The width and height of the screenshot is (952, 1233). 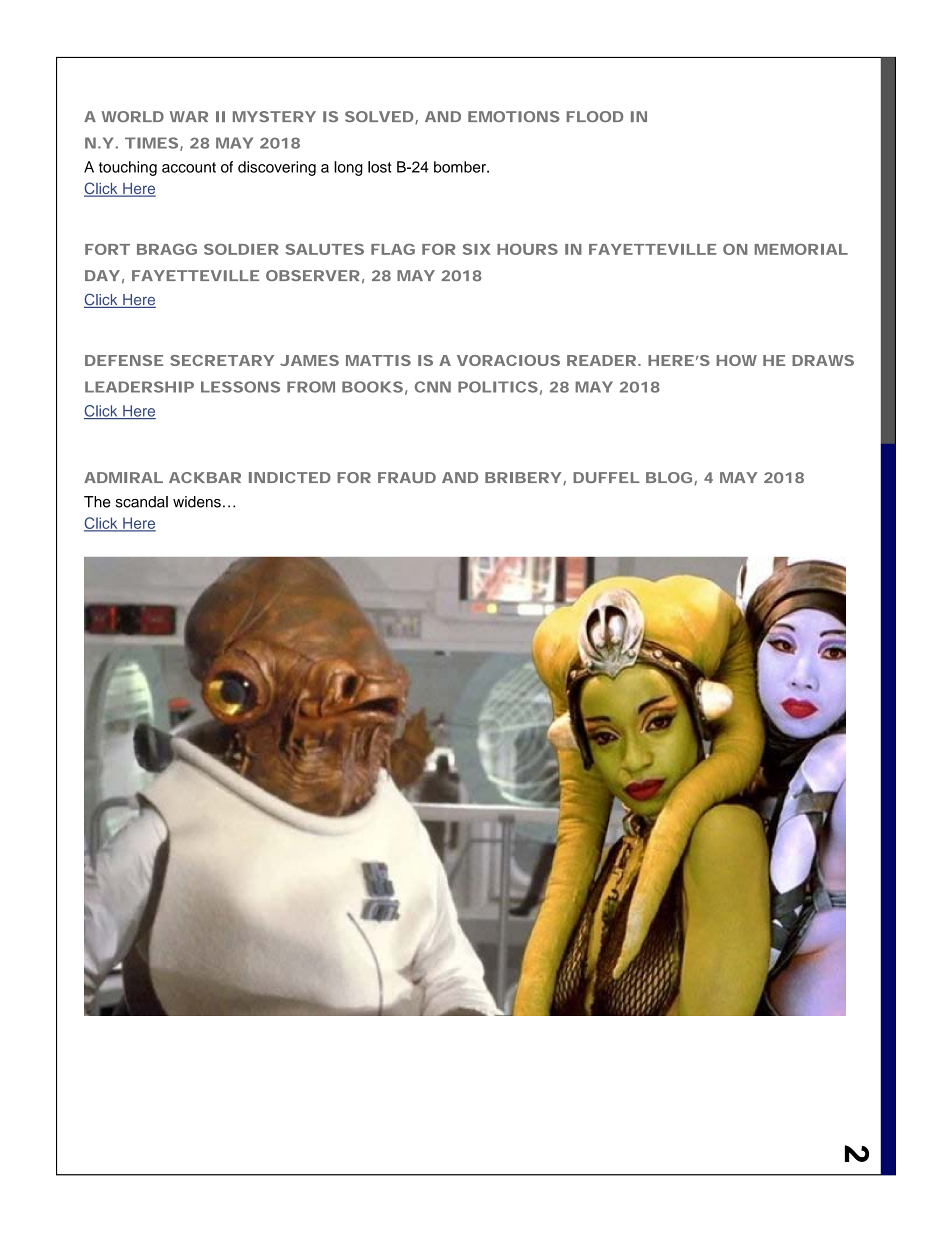 I want to click on HOW, so click(x=737, y=360).
